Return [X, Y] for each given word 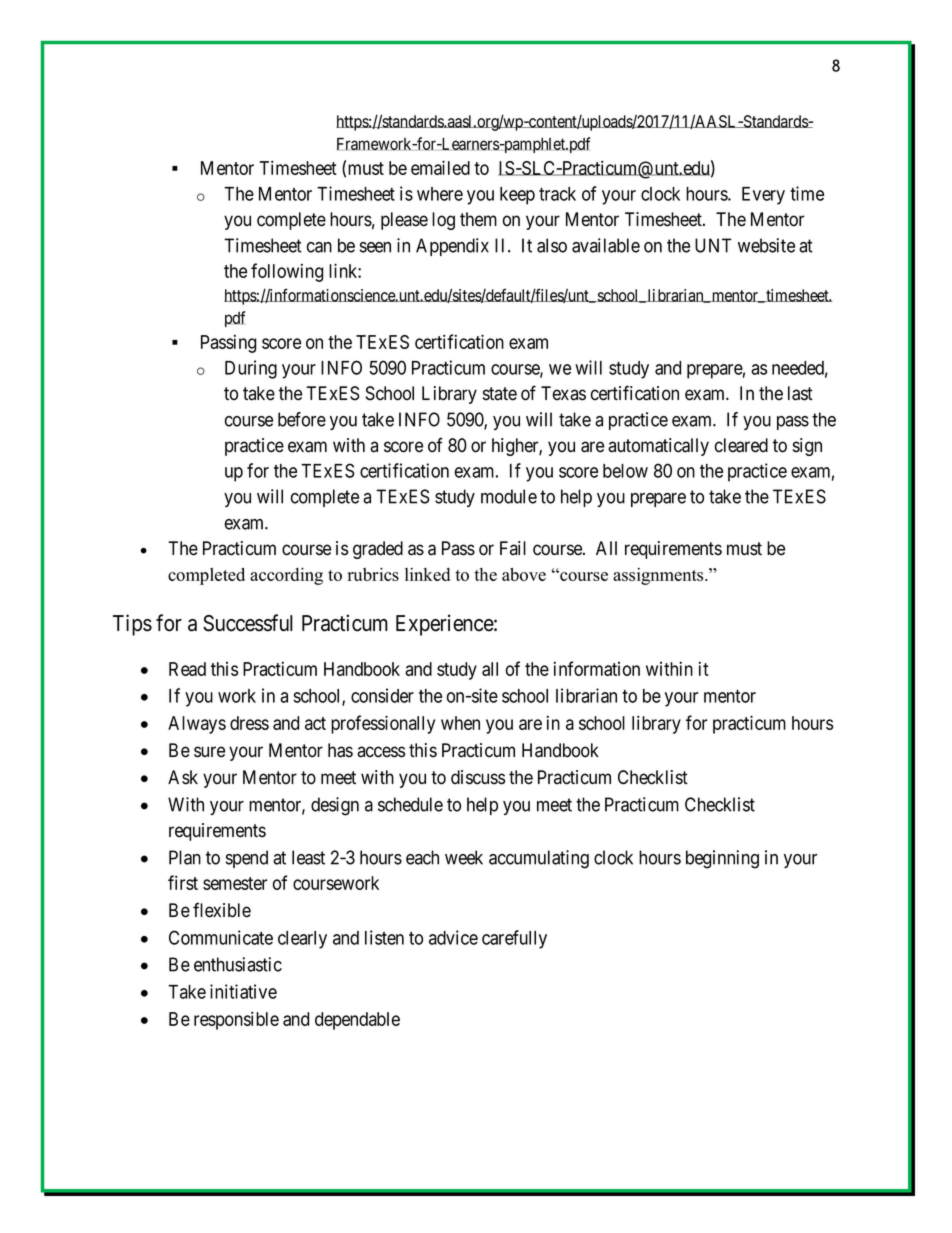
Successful [248, 623]
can [319, 247]
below [625, 471]
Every [763, 196]
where [440, 194]
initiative [243, 991]
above [524, 574]
